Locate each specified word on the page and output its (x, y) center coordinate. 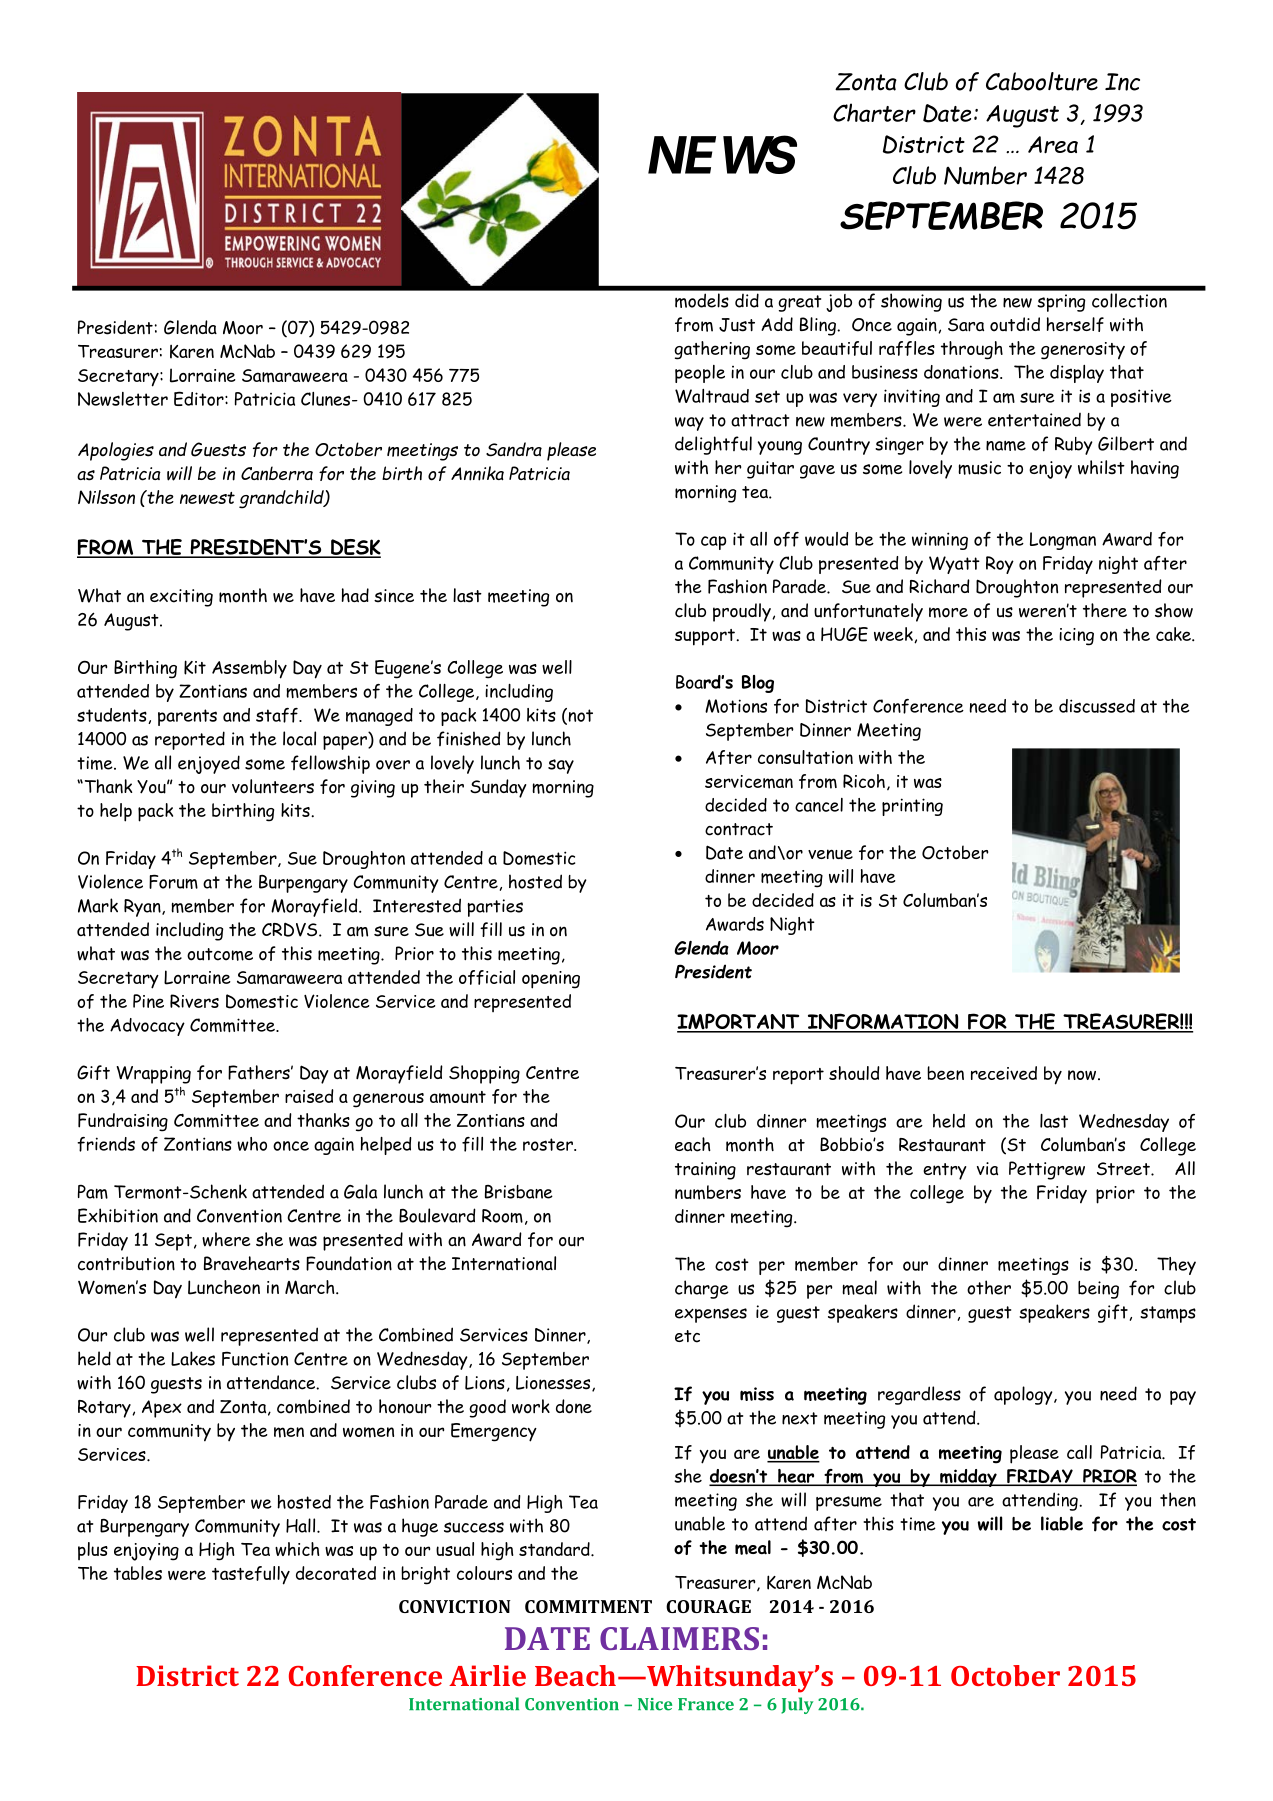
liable (1062, 1523)
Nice (655, 1704)
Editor (200, 398)
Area (1053, 145)
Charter (874, 112)
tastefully (251, 1575)
